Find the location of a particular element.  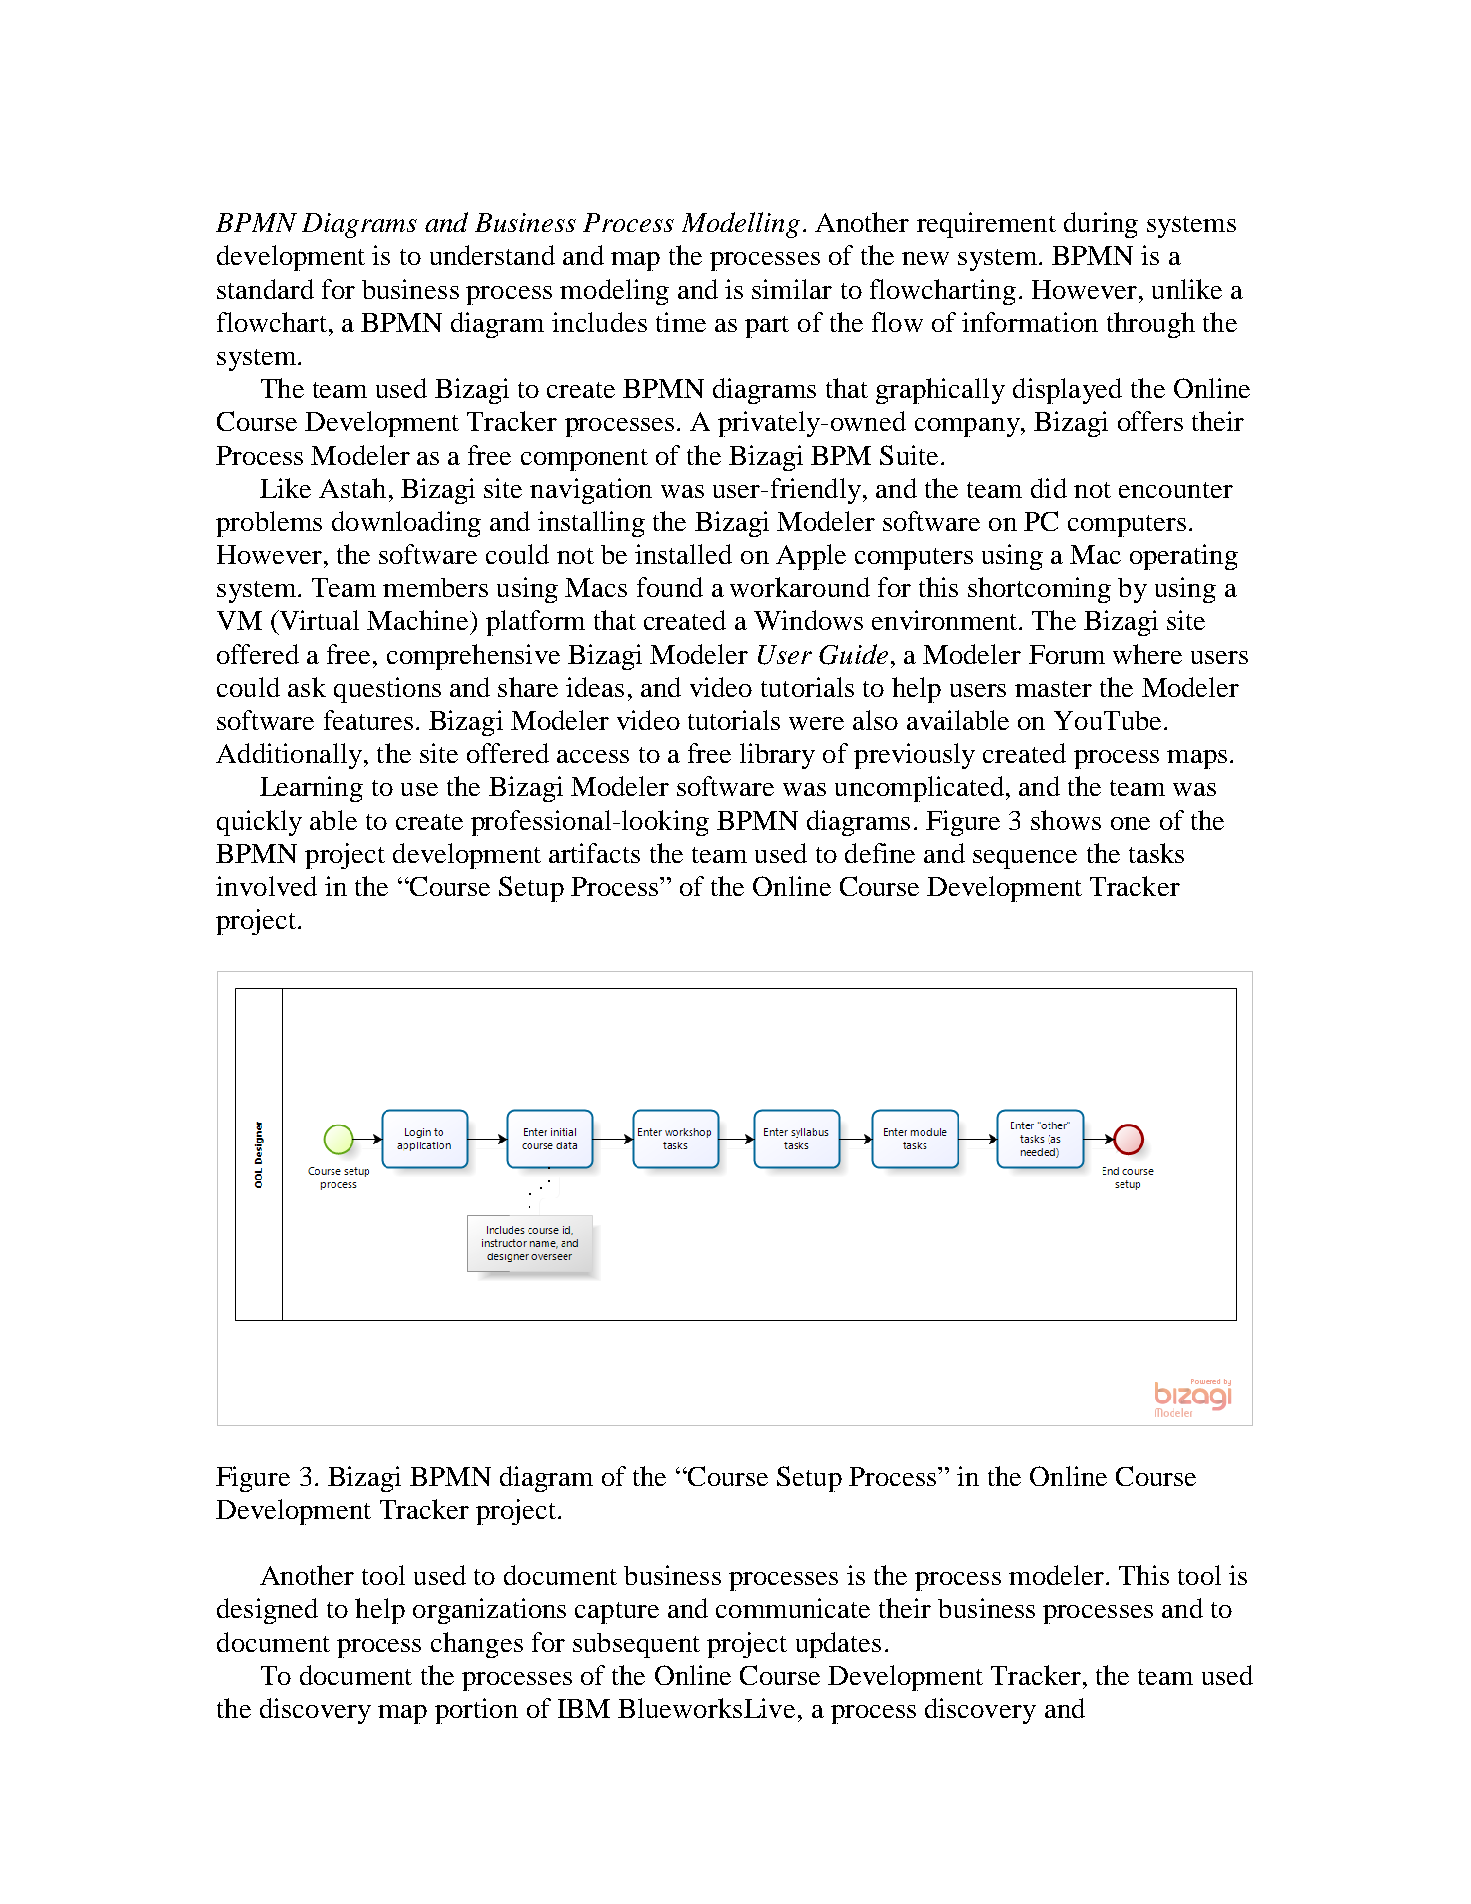

artifacts is located at coordinates (594, 853).
